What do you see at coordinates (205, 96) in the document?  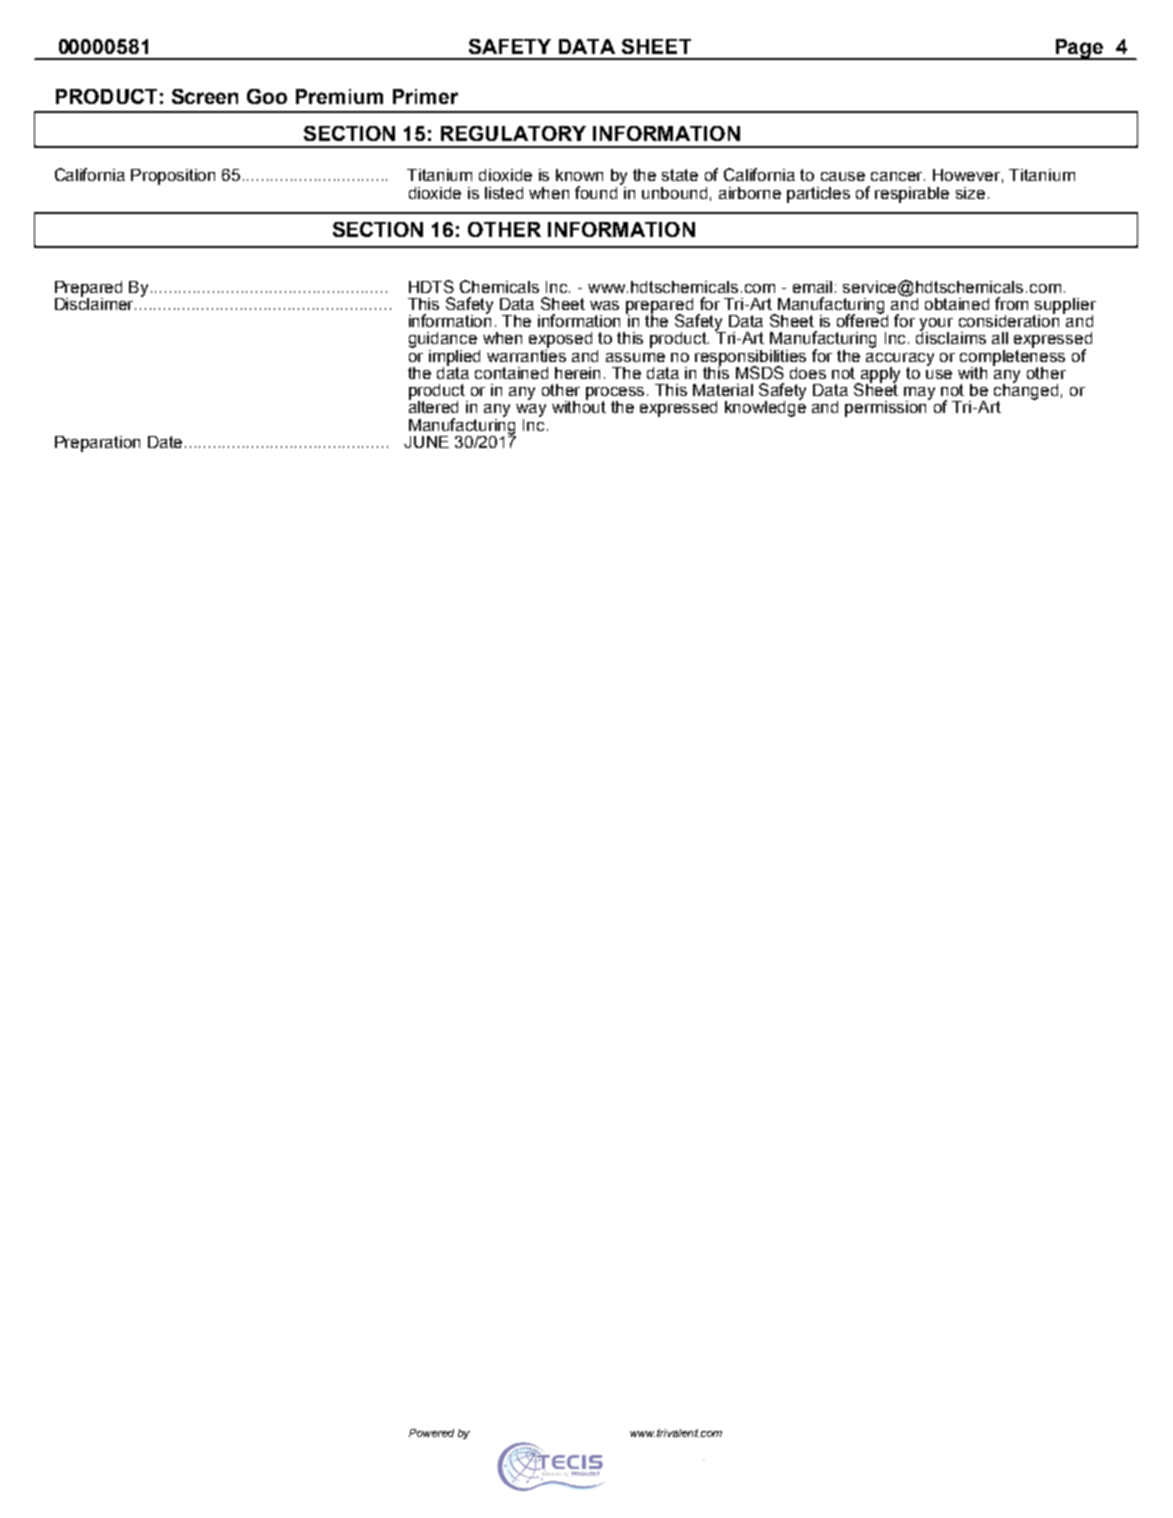 I see `Screen` at bounding box center [205, 96].
